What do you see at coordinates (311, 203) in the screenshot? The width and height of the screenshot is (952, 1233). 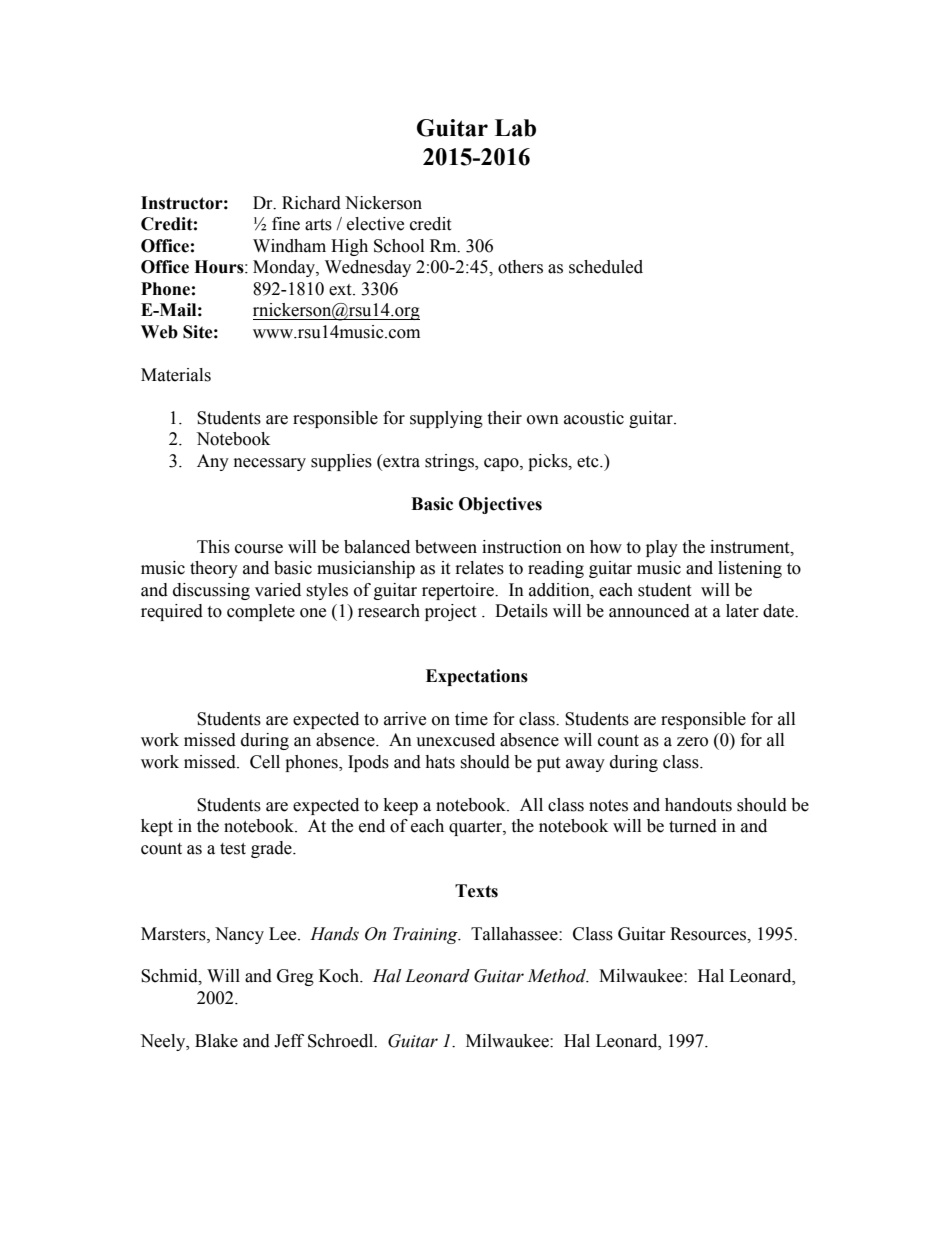 I see `Richard` at bounding box center [311, 203].
